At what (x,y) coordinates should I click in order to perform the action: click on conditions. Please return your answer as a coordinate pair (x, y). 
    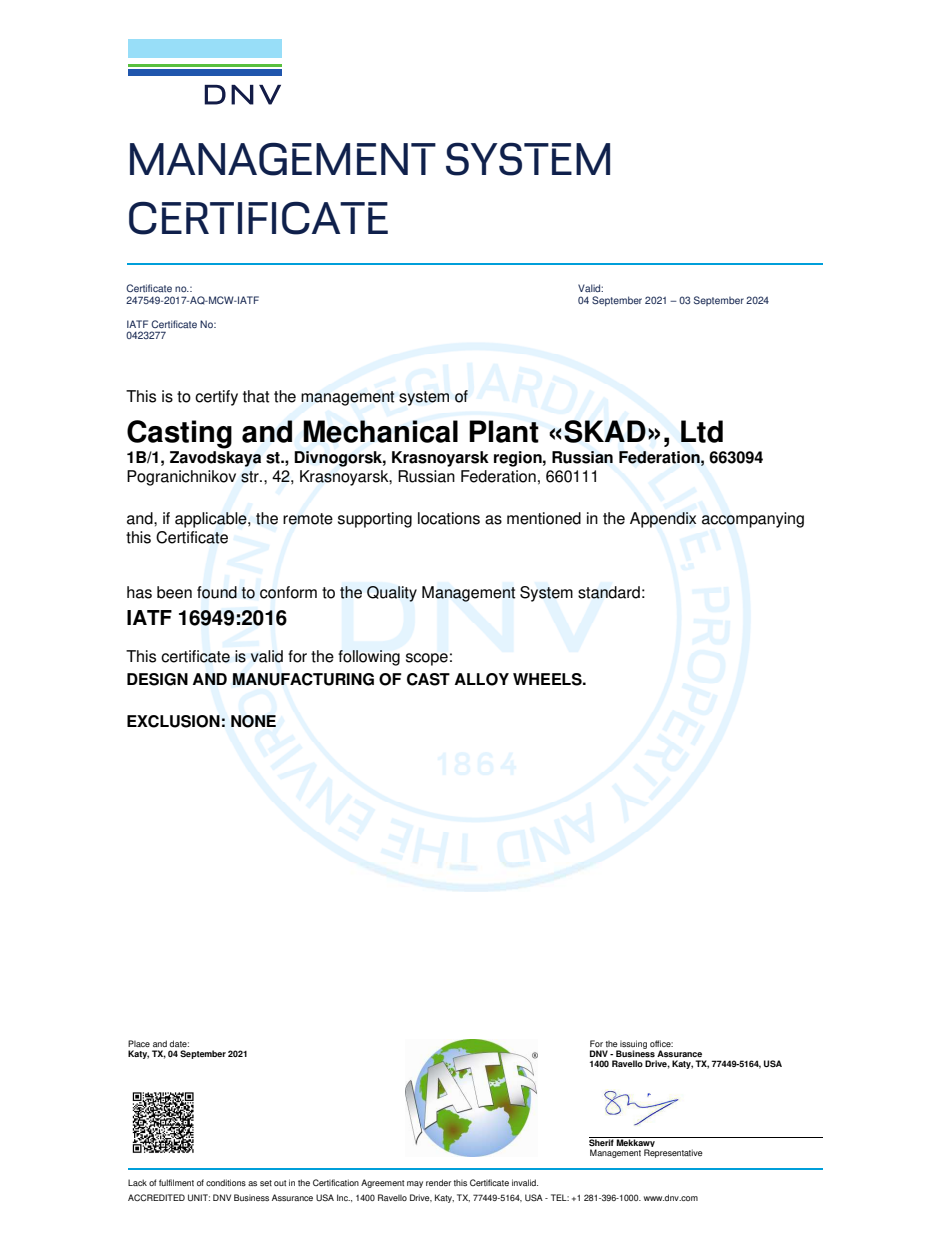
    Looking at the image, I should click on (226, 1182).
